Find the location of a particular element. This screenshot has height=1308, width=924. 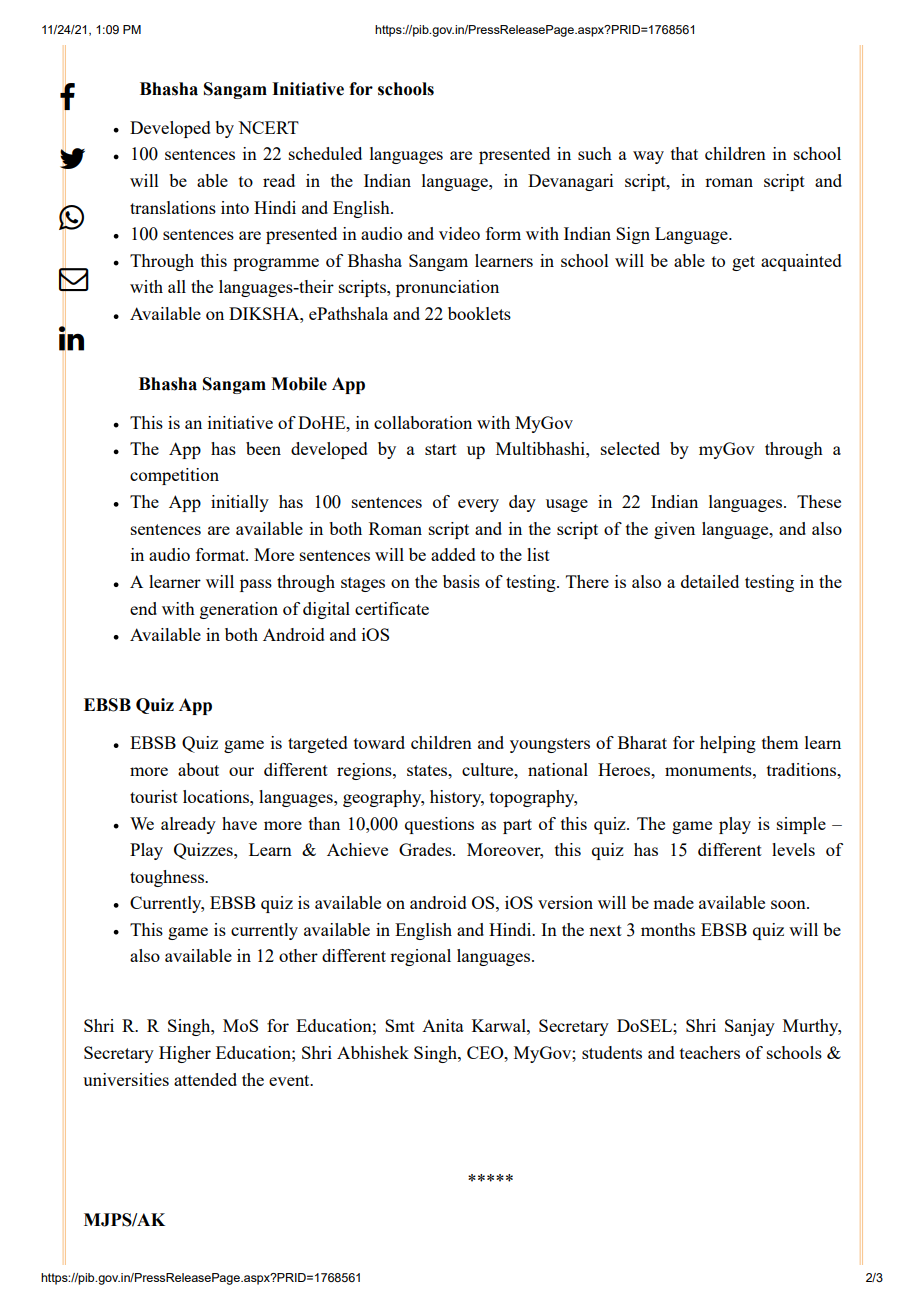

Anita is located at coordinates (443, 1025).
